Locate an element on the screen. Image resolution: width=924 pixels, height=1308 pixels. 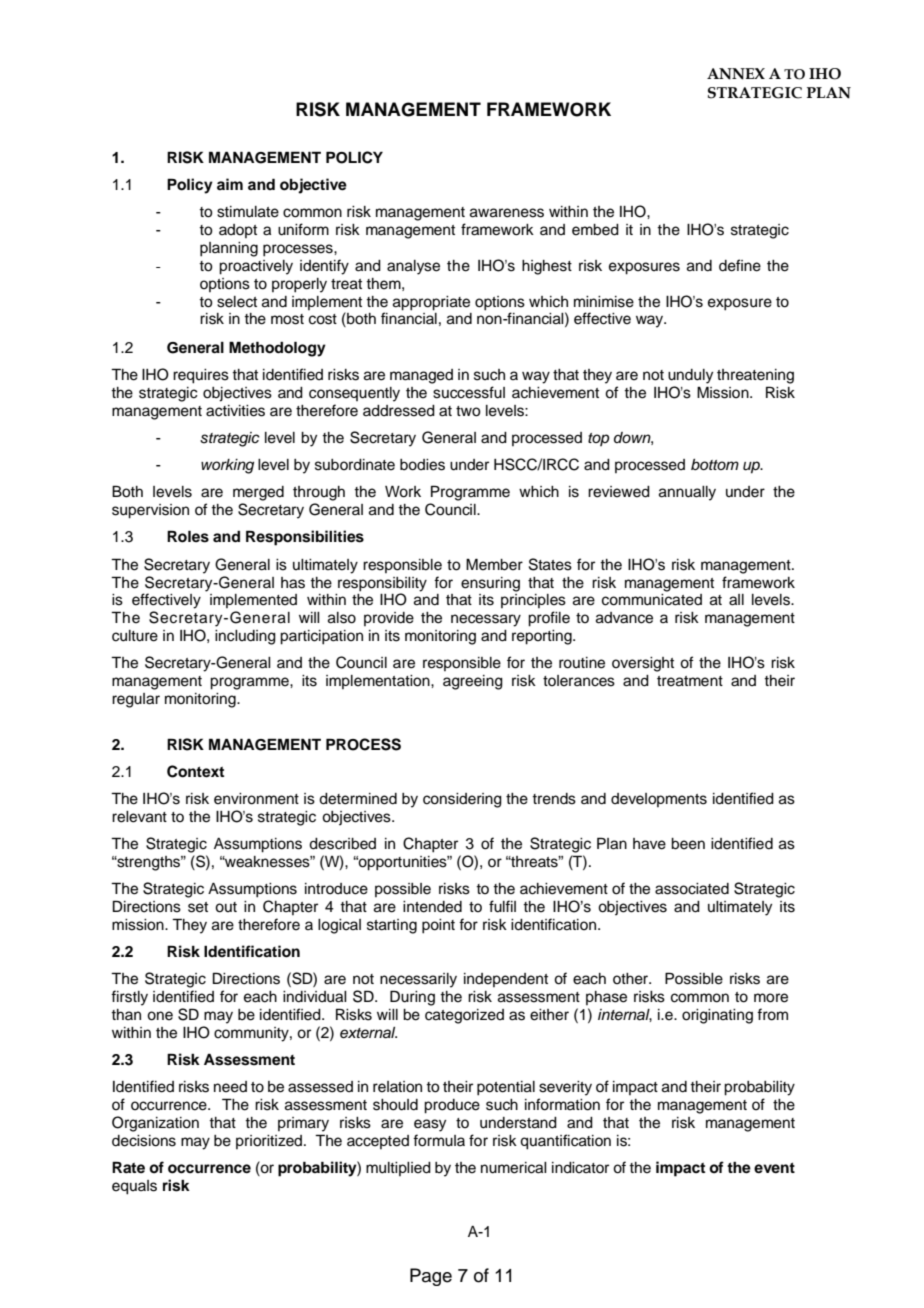
equals is located at coordinates (134, 1187).
